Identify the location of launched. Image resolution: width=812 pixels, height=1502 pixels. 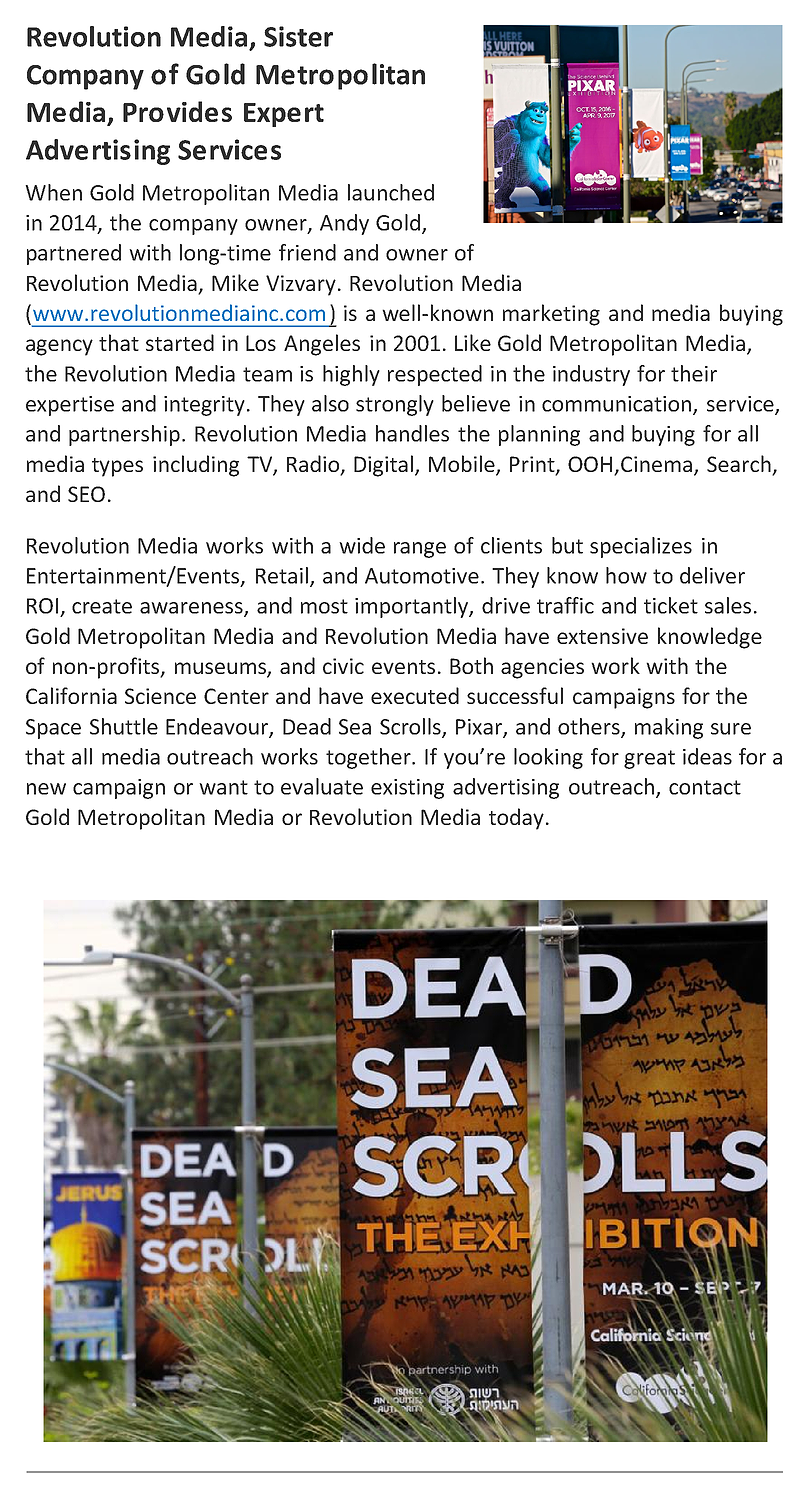
(391, 192).
